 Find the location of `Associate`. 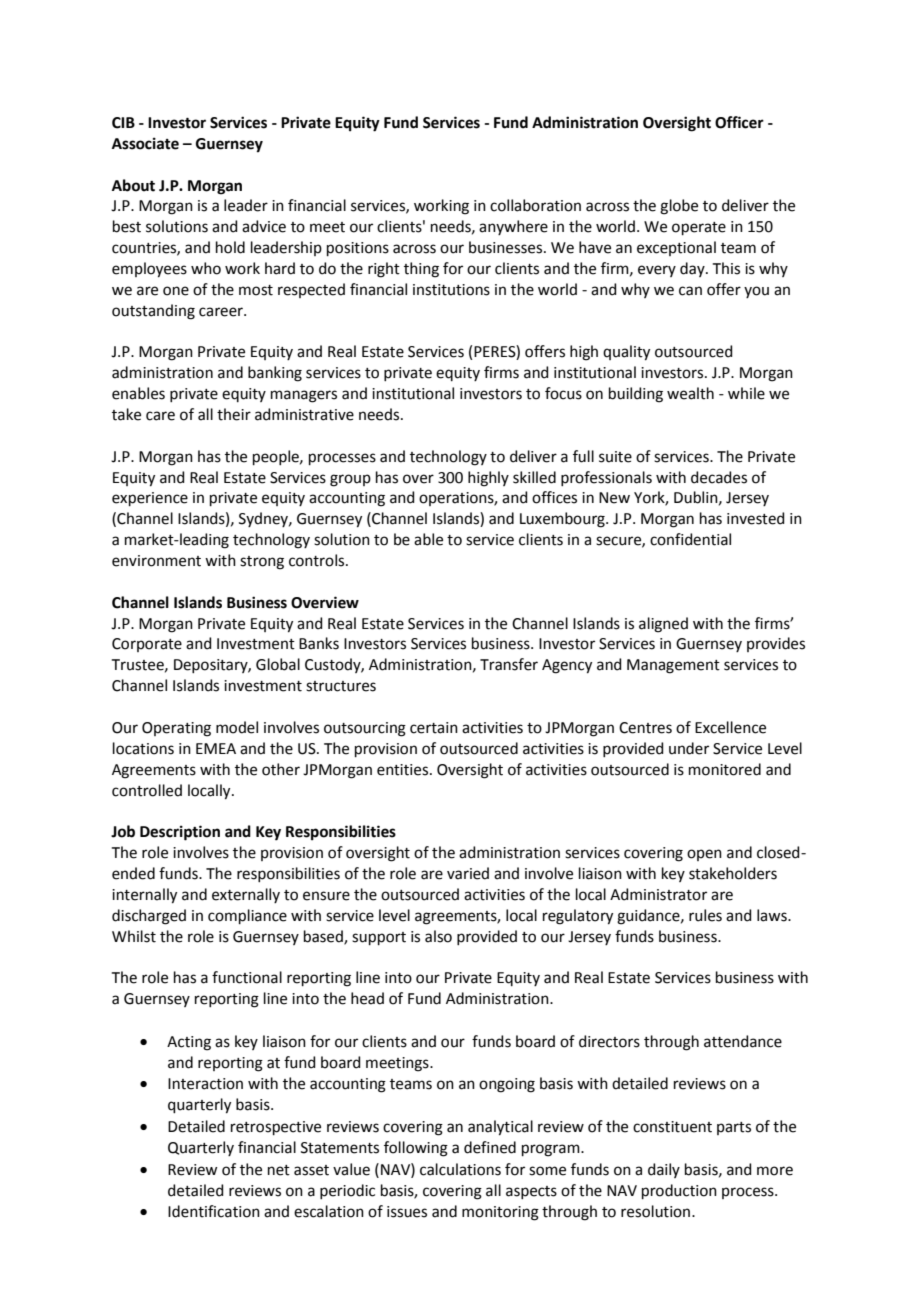

Associate is located at coordinates (145, 143).
